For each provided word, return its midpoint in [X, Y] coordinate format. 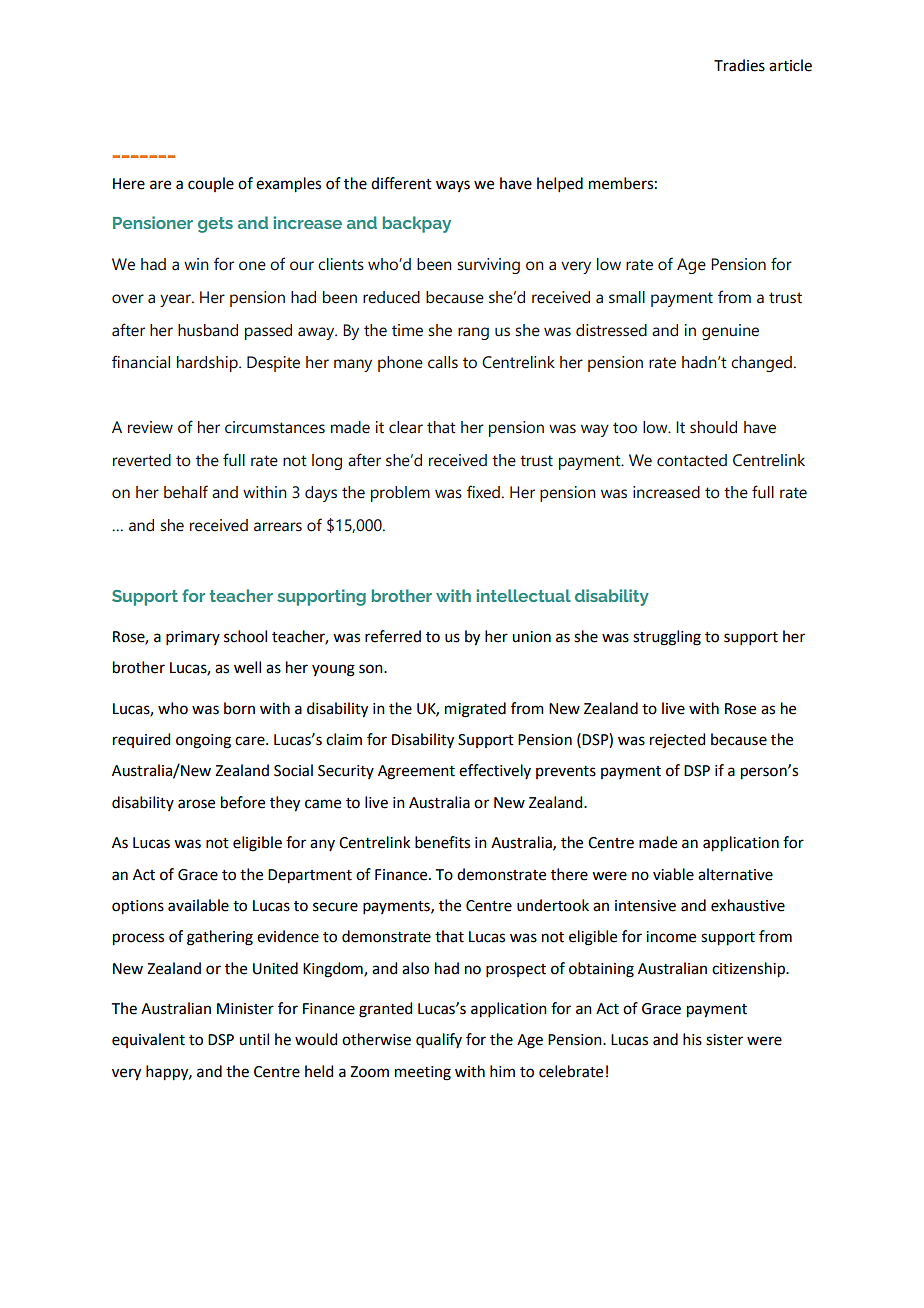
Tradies [739, 65]
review [150, 427]
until [254, 1039]
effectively [495, 771]
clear [406, 427]
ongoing [203, 741]
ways [453, 186]
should [713, 427]
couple [211, 184]
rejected [677, 741]
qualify [439, 1040]
